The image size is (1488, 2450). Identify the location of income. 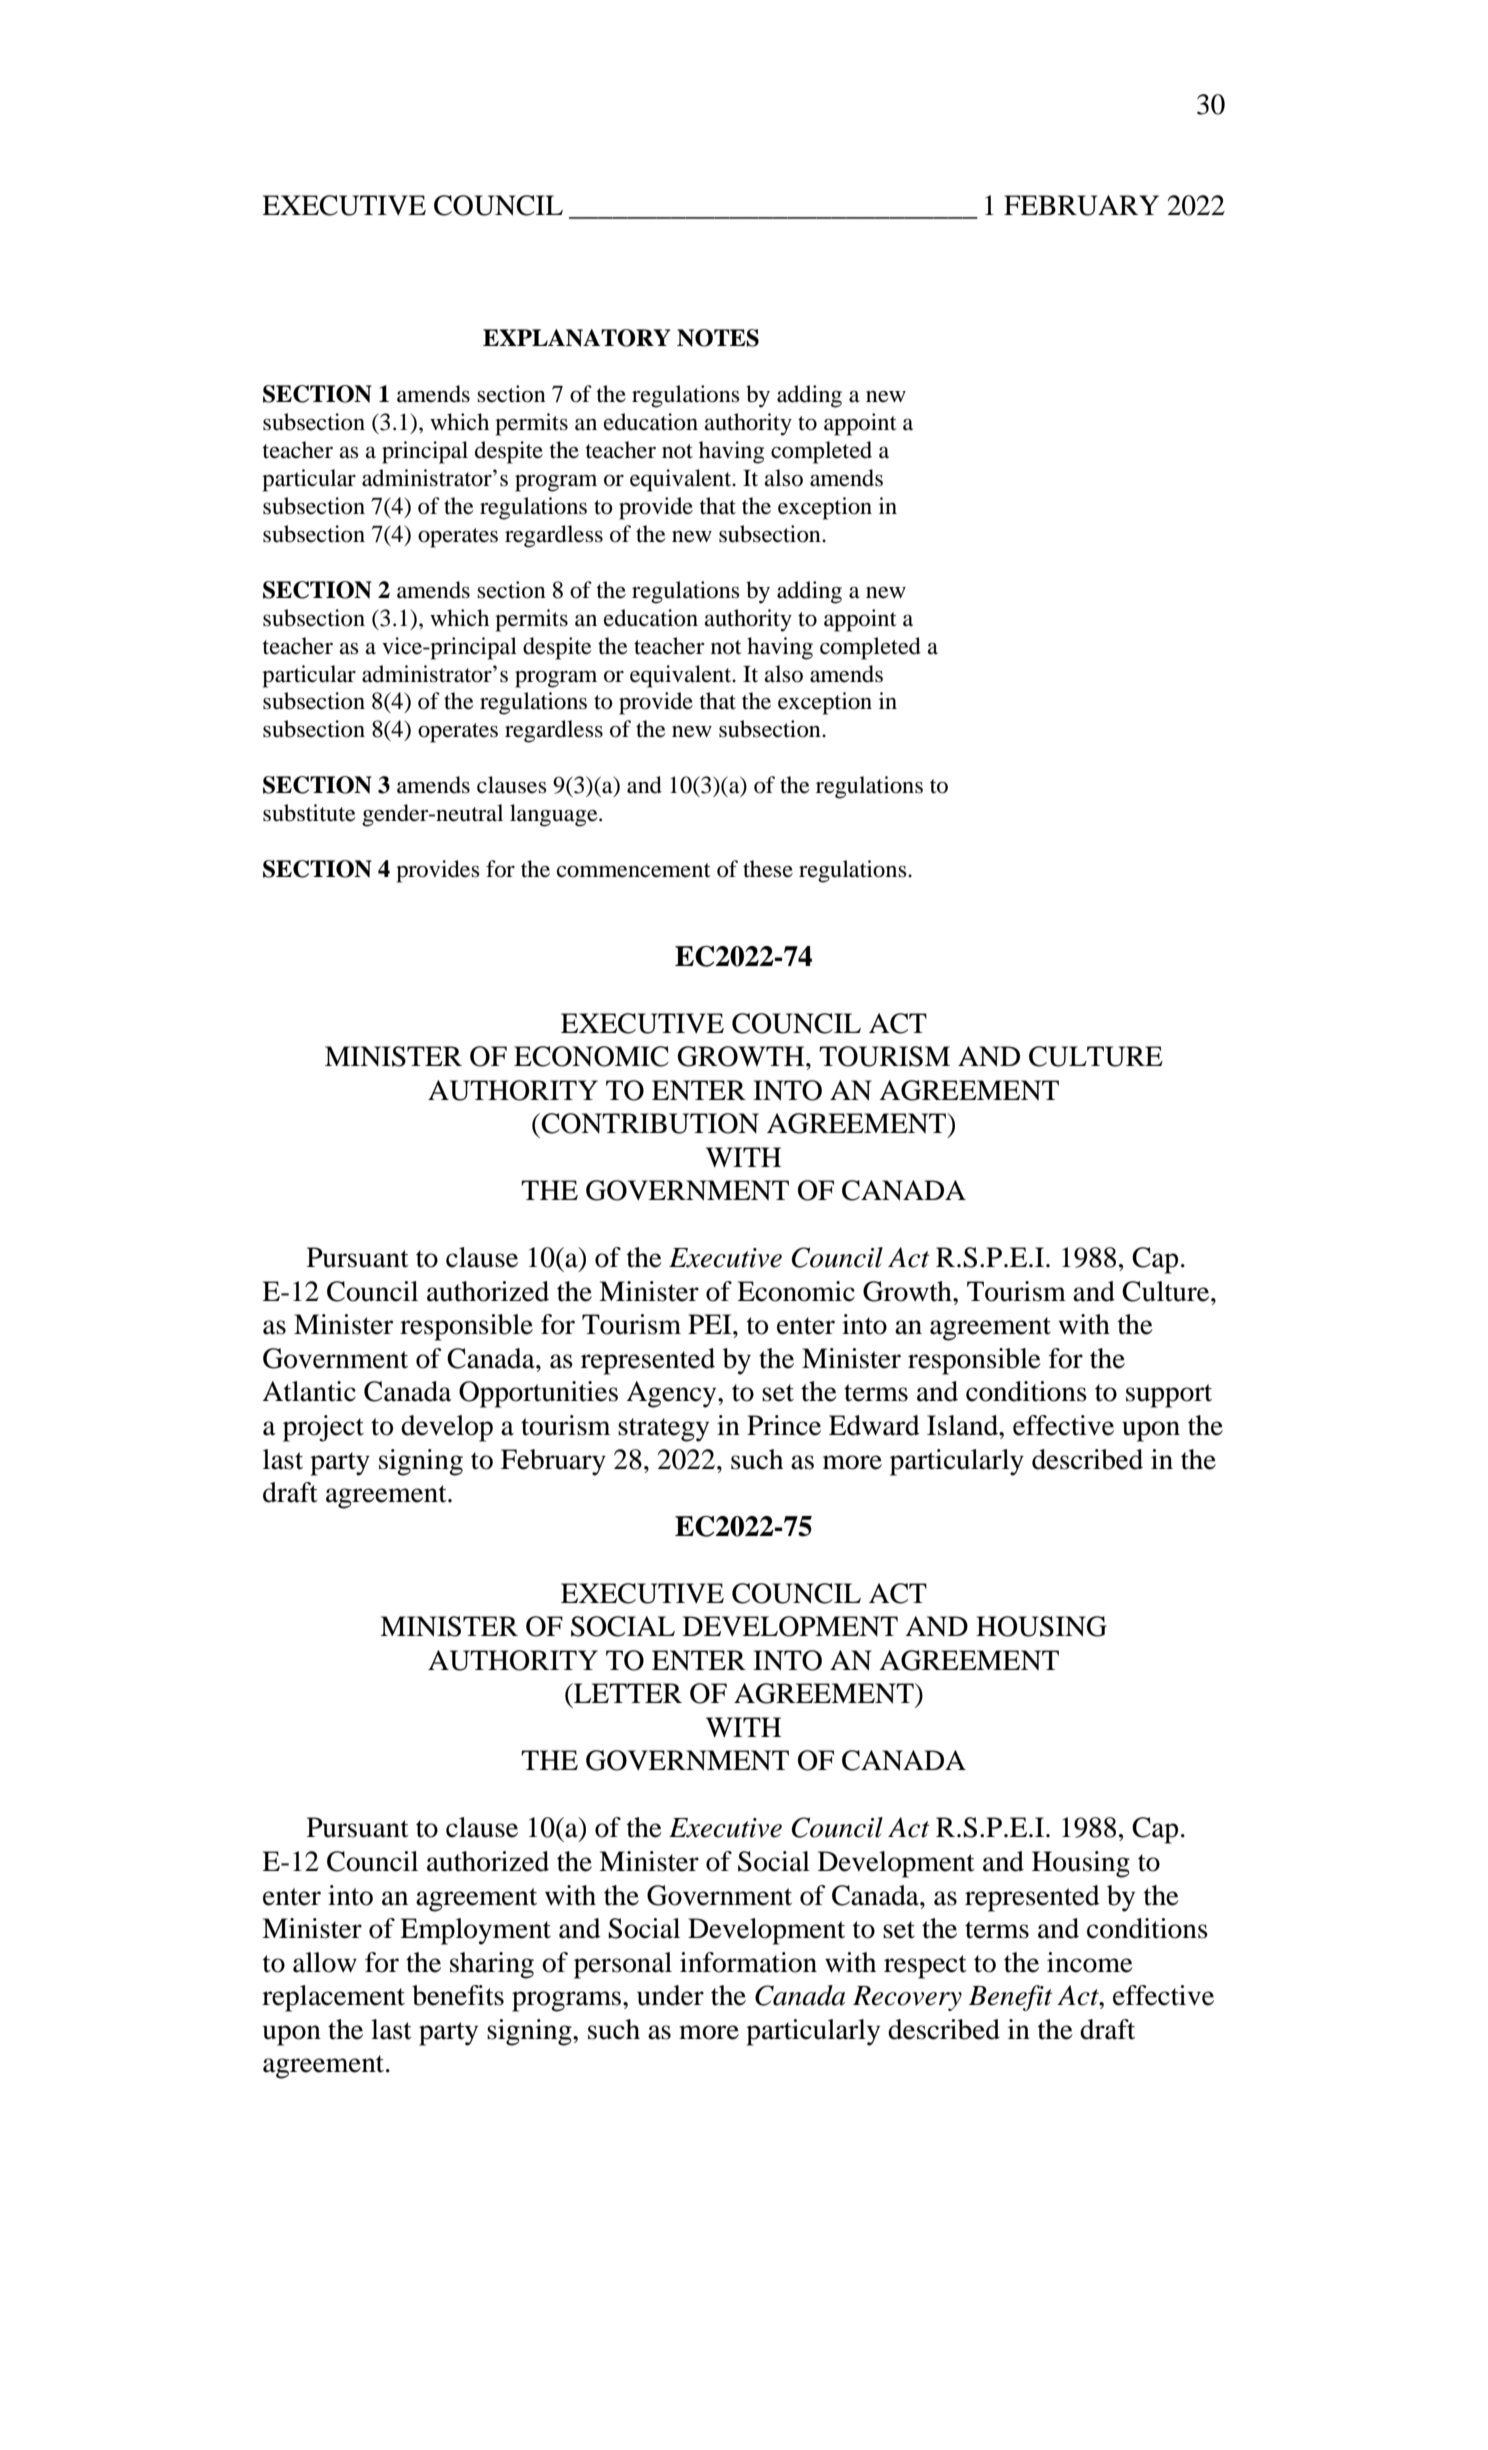
(1090, 1962).
